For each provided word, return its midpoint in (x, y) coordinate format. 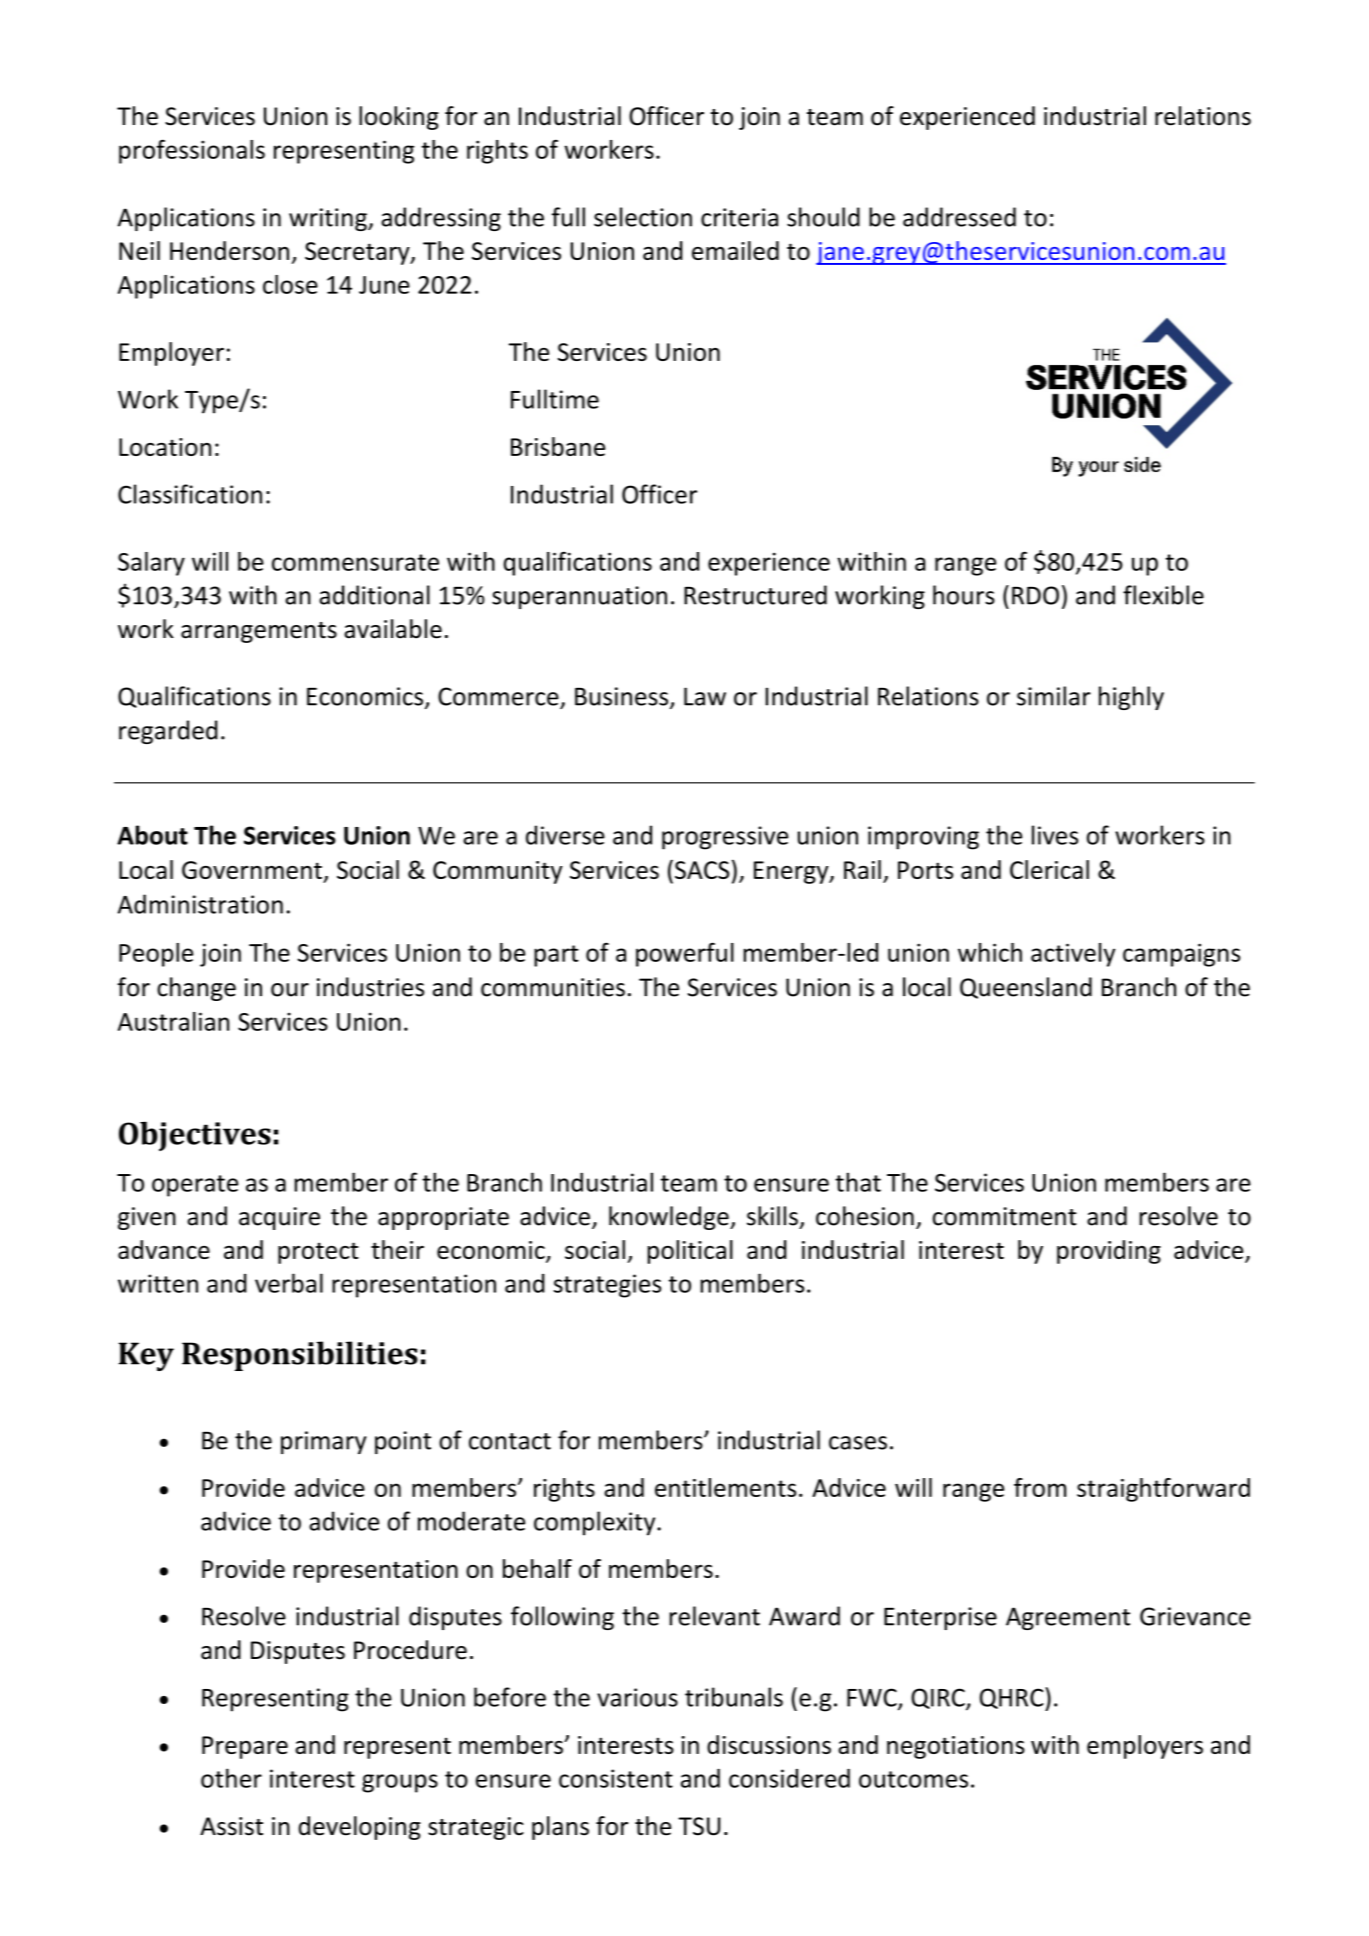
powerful (685, 954)
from (1040, 1487)
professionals (192, 151)
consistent (616, 1778)
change (196, 989)
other (231, 1778)
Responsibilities (300, 1356)
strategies (607, 1286)
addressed (959, 217)
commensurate (355, 562)
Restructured (755, 595)
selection (643, 217)
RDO (1035, 595)
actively (1073, 955)
